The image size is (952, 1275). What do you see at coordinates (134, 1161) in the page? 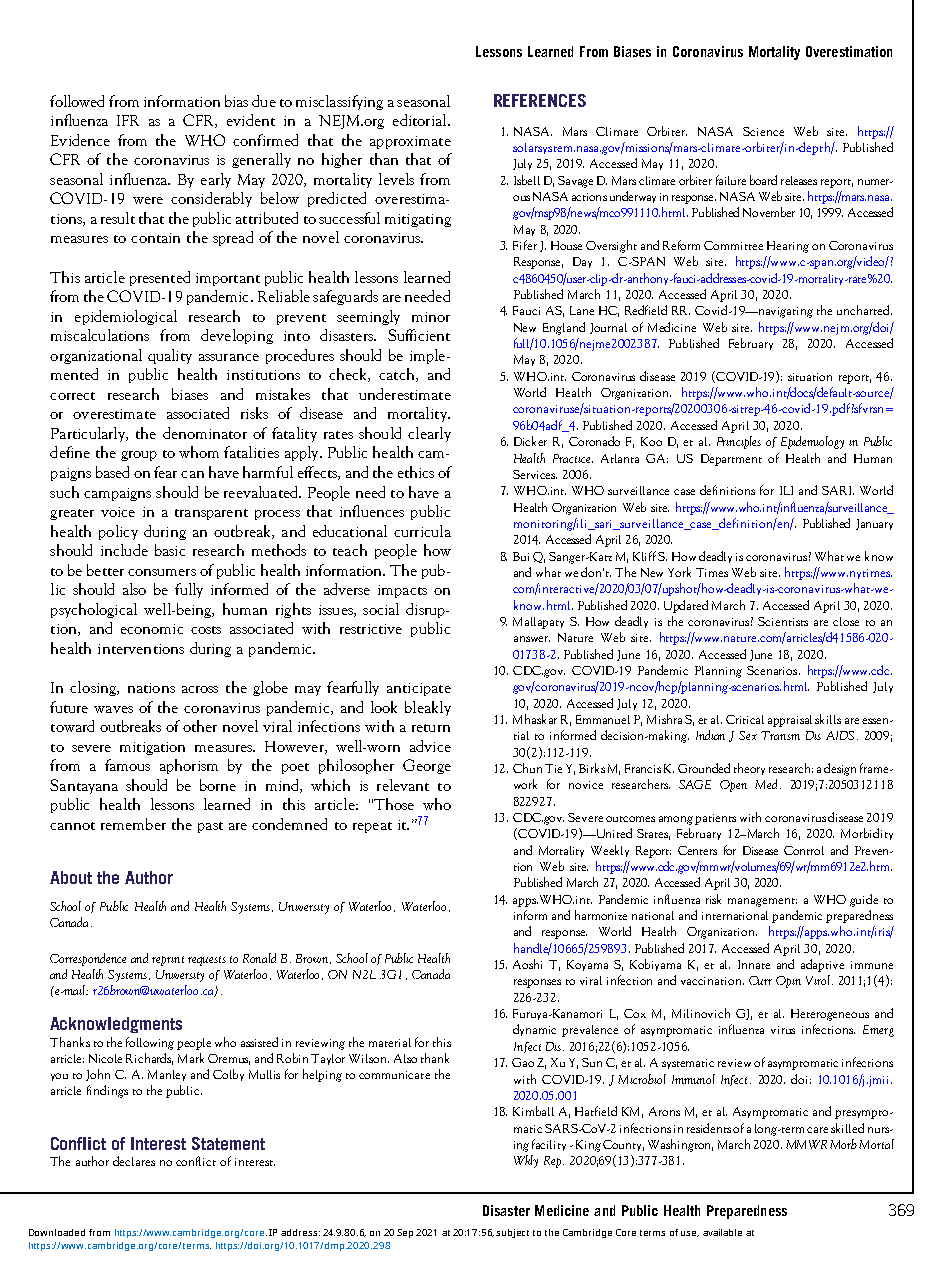
I see `declares` at bounding box center [134, 1161].
